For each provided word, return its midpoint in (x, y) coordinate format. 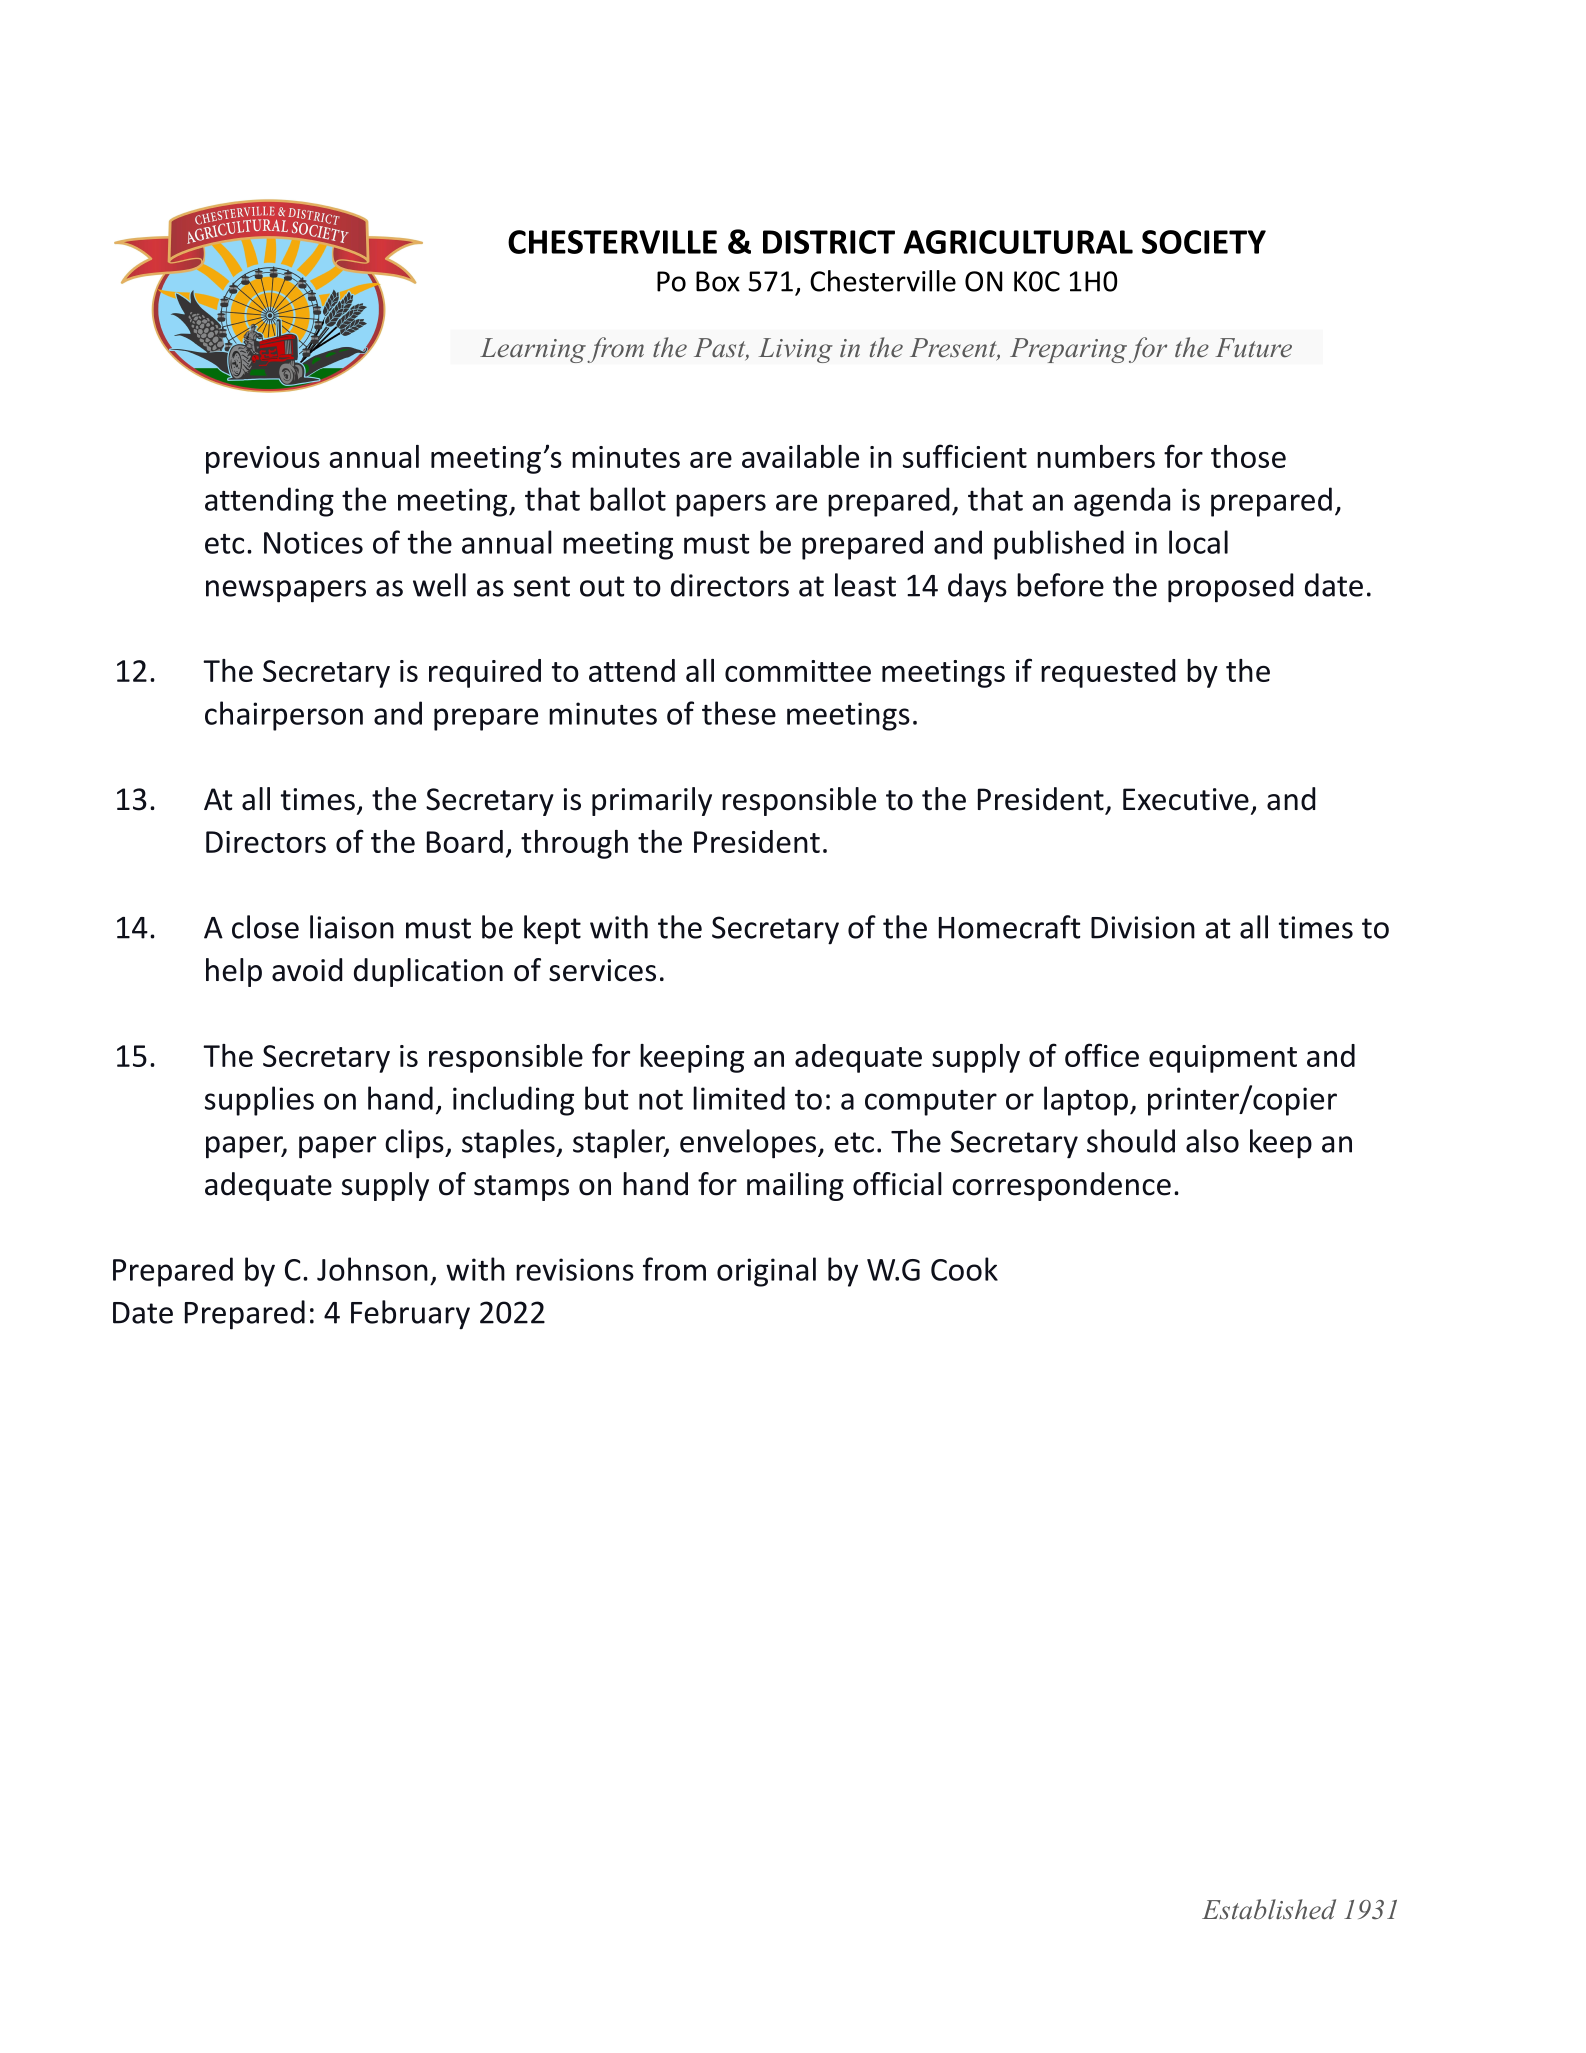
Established (1269, 1909)
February (410, 1315)
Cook (964, 1269)
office (1102, 1055)
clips (415, 1144)
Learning (533, 350)
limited (739, 1098)
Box (718, 281)
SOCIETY (1204, 242)
